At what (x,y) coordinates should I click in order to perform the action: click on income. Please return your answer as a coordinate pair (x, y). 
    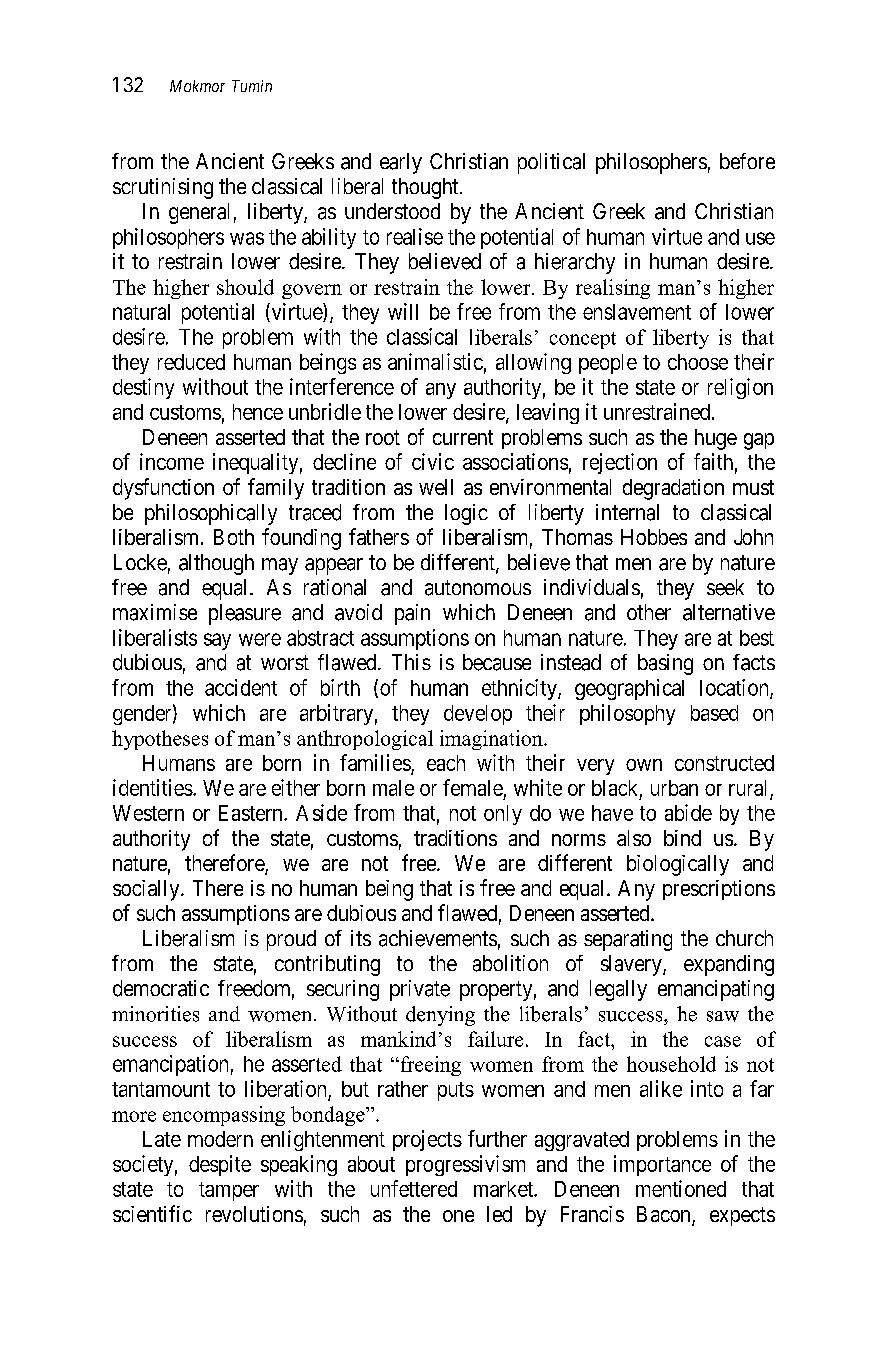
    Looking at the image, I should click on (172, 461).
